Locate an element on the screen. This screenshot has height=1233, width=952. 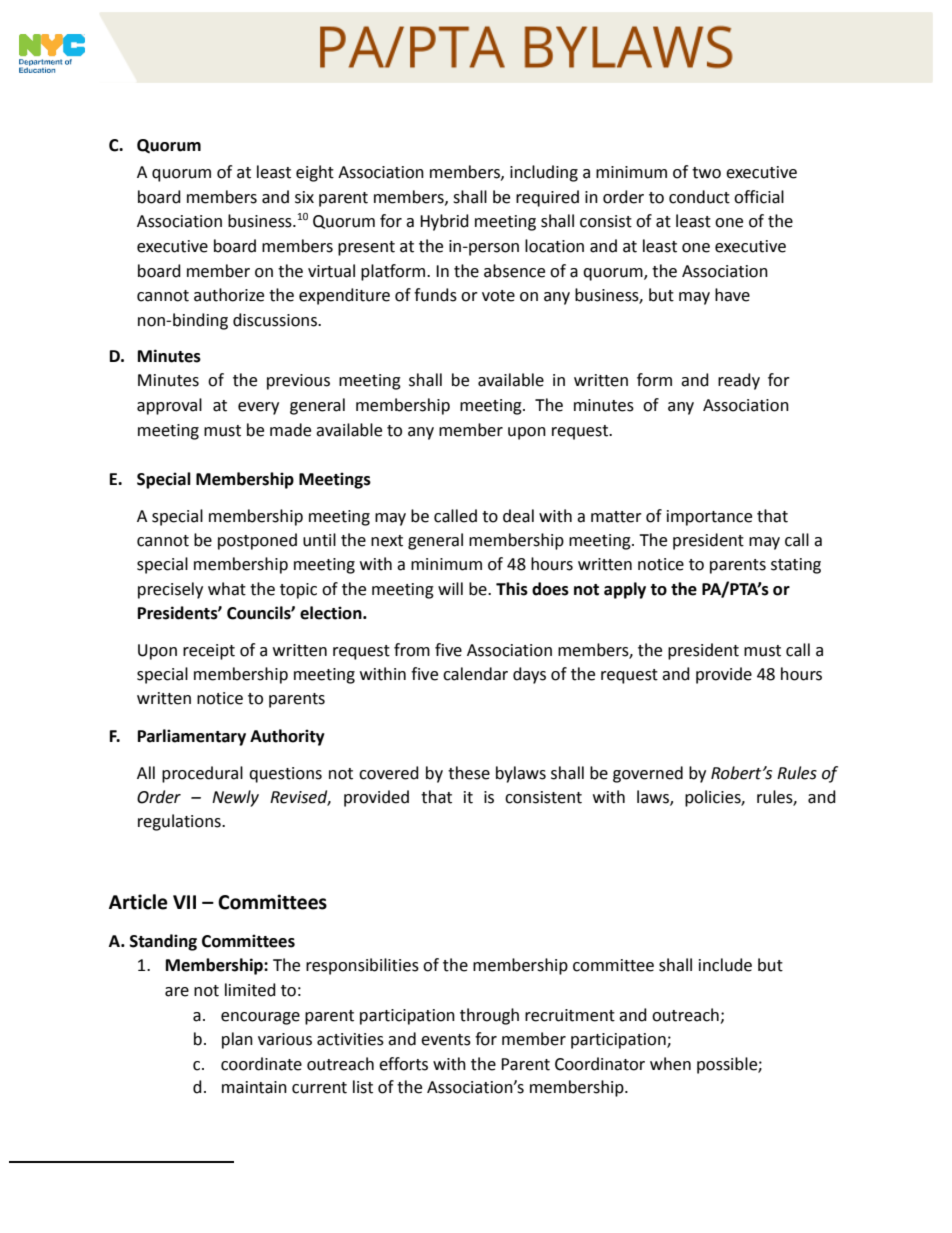
procedural is located at coordinates (202, 774).
